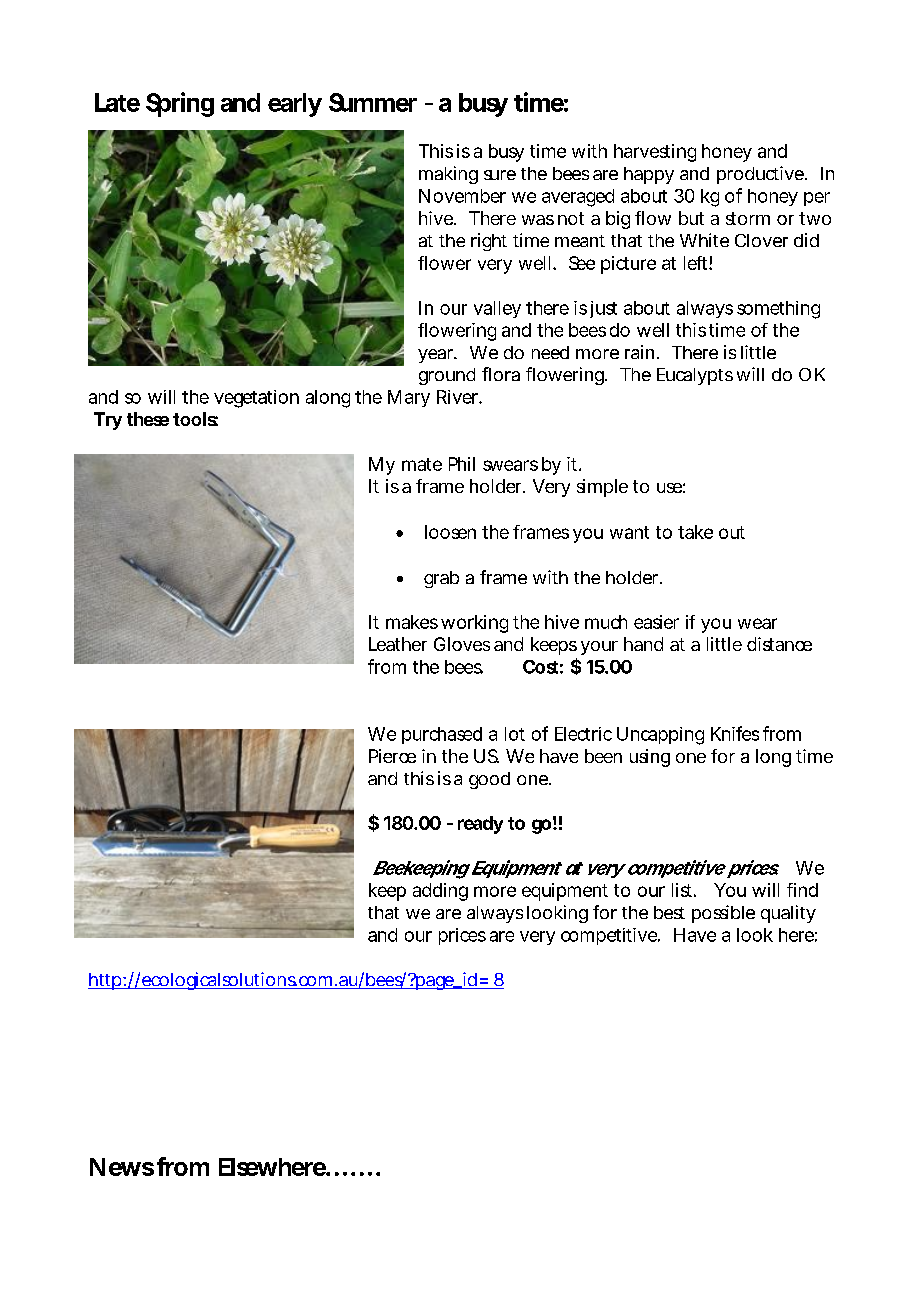 This screenshot has width=924, height=1308. What do you see at coordinates (148, 419) in the screenshot?
I see `these` at bounding box center [148, 419].
